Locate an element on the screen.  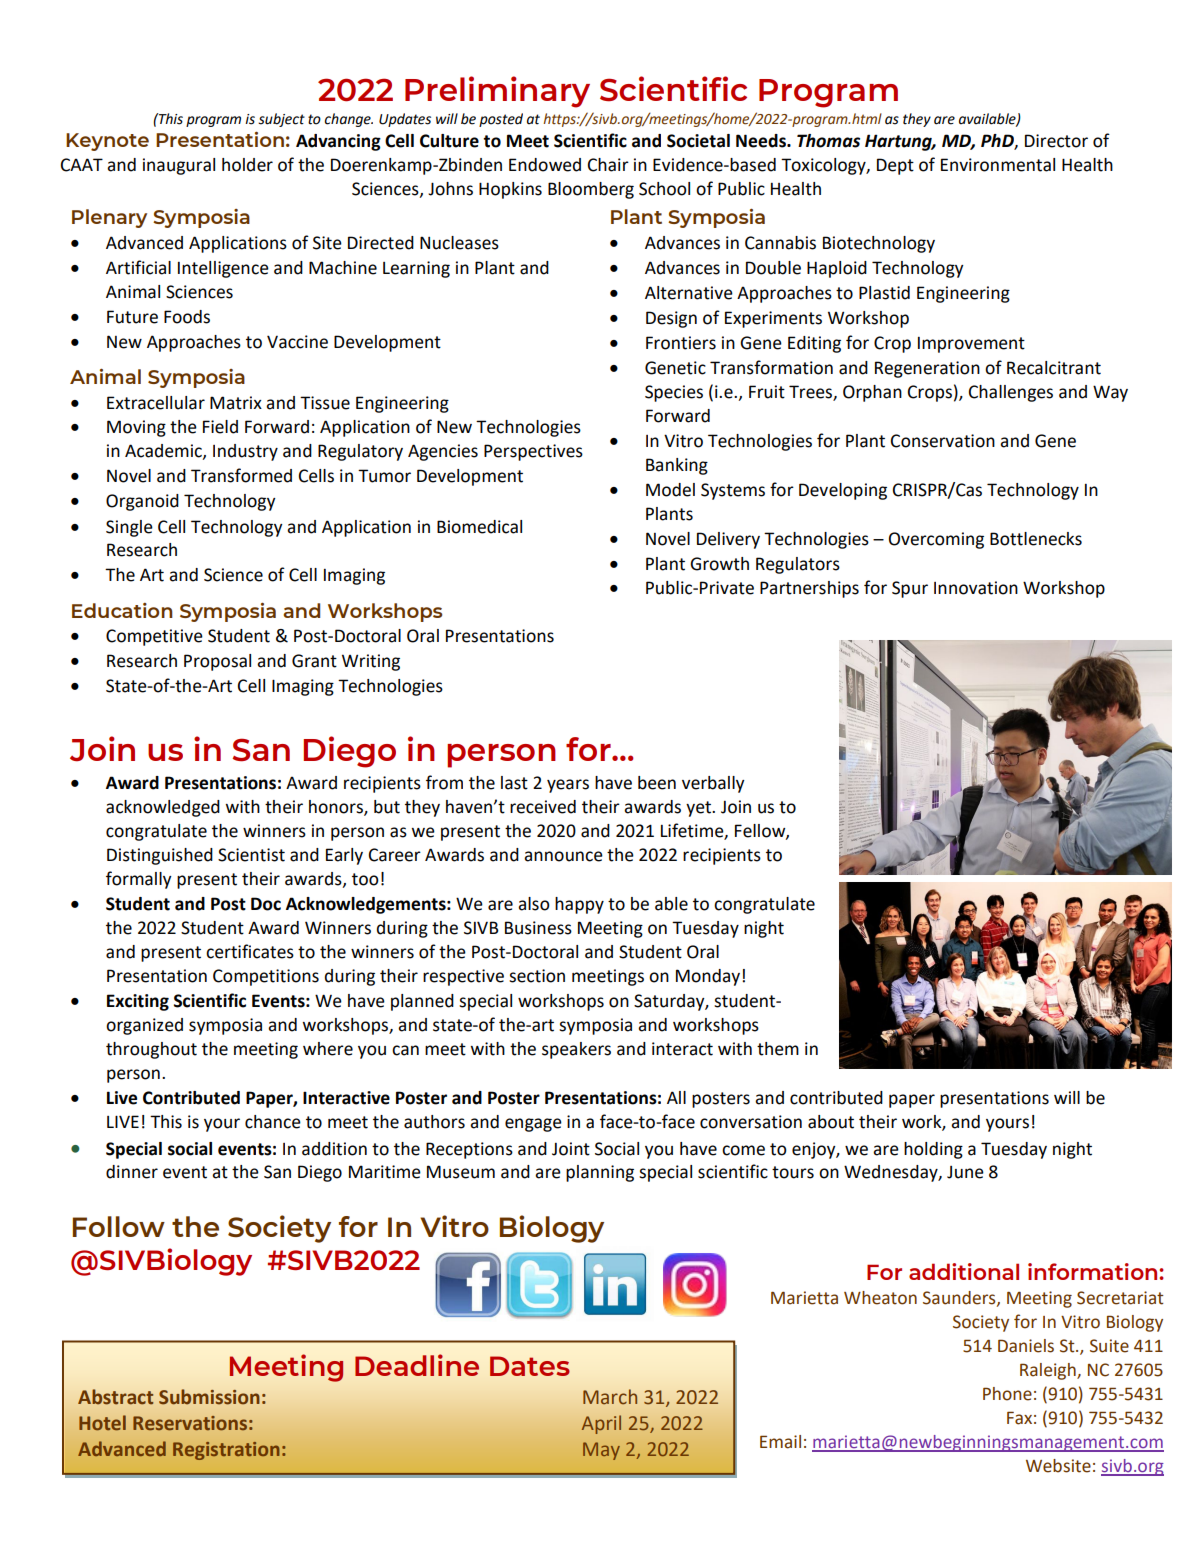
Submission is located at coordinates (209, 1397).
